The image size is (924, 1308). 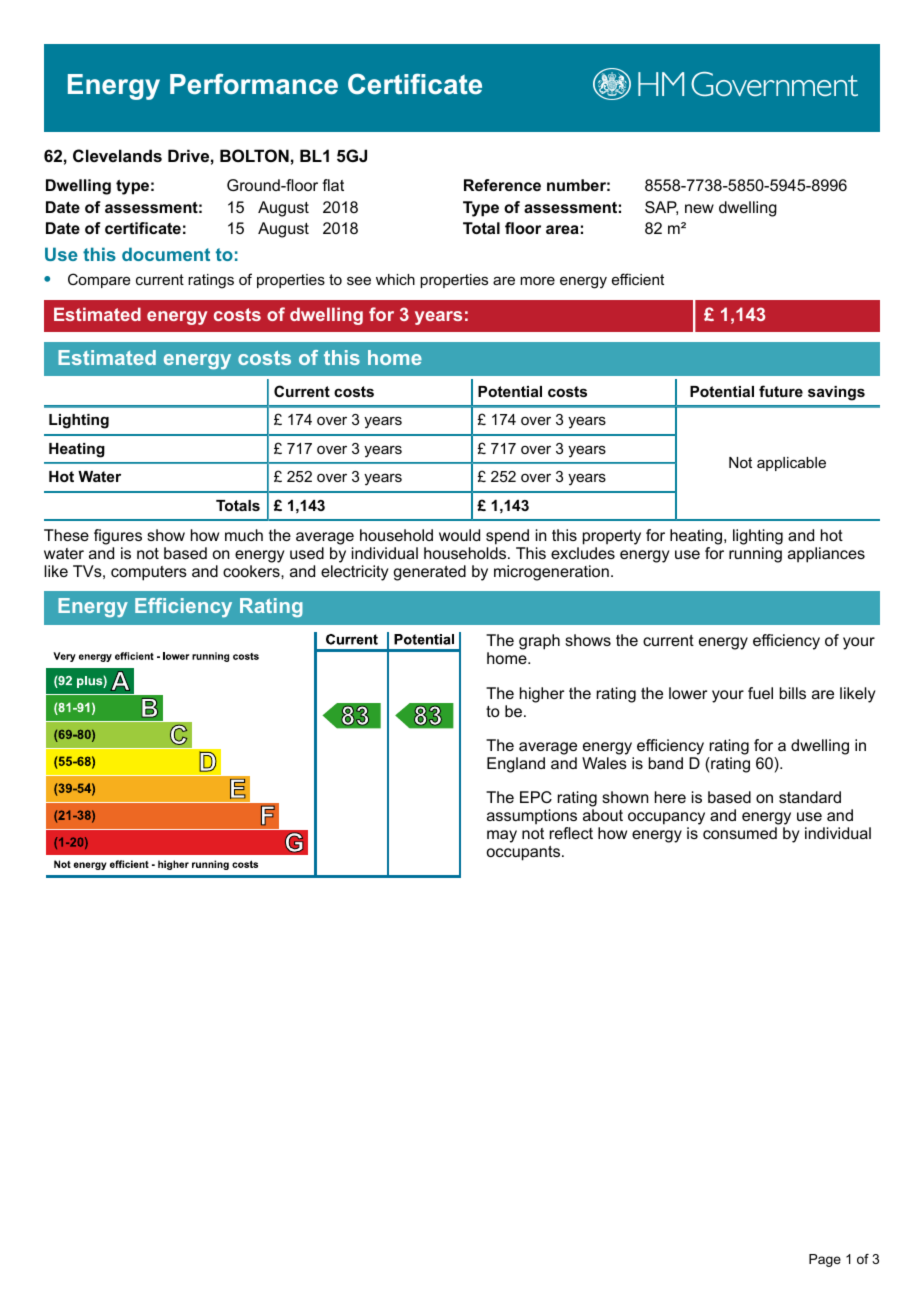 I want to click on new, so click(x=699, y=208).
